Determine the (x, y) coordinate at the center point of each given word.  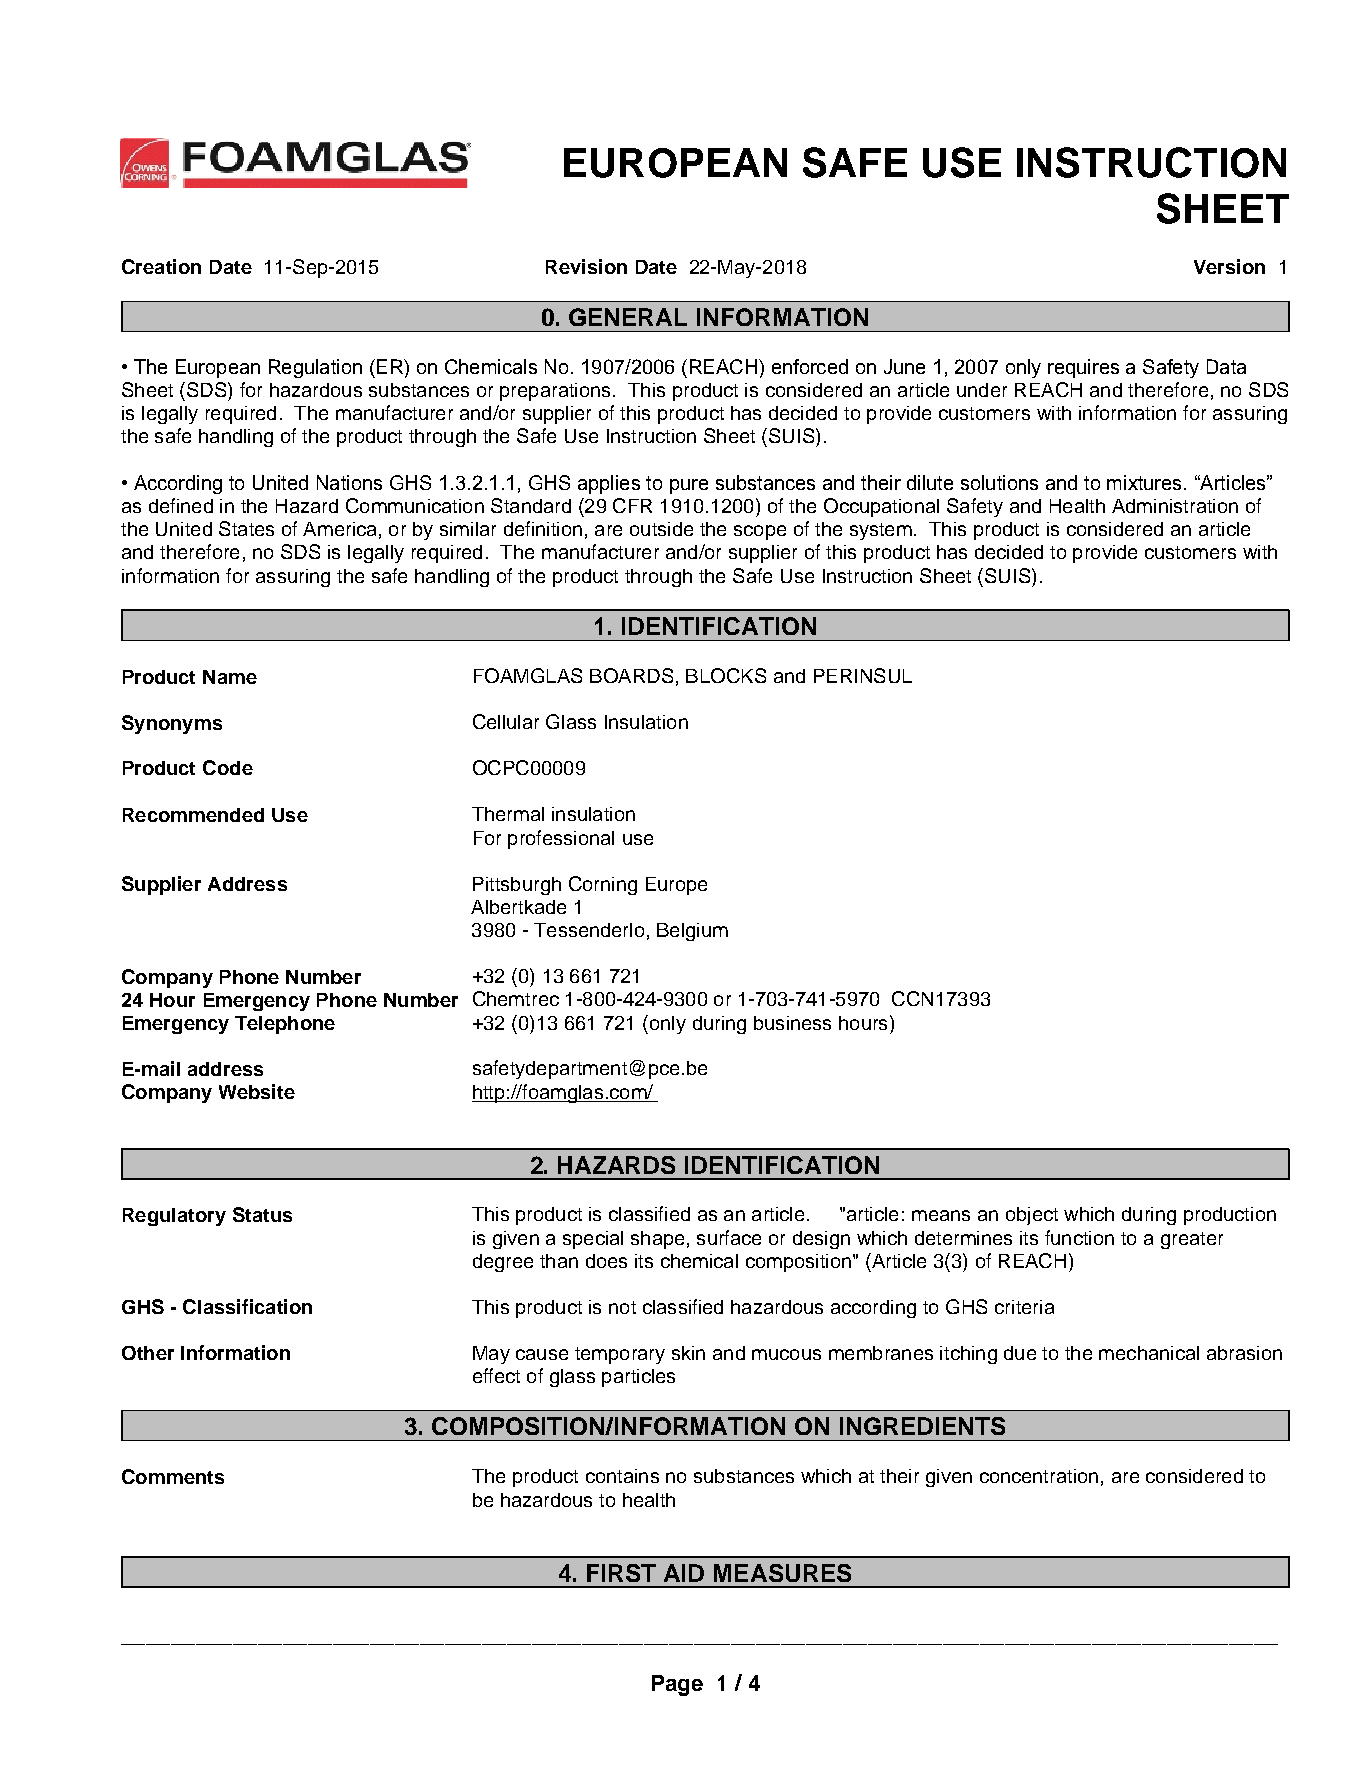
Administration (1175, 506)
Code (228, 767)
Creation (161, 266)
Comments (173, 1476)
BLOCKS (726, 675)
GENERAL (628, 317)
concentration (1039, 1476)
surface (729, 1237)
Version (1229, 266)
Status (262, 1214)
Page (677, 1685)
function (1079, 1237)
